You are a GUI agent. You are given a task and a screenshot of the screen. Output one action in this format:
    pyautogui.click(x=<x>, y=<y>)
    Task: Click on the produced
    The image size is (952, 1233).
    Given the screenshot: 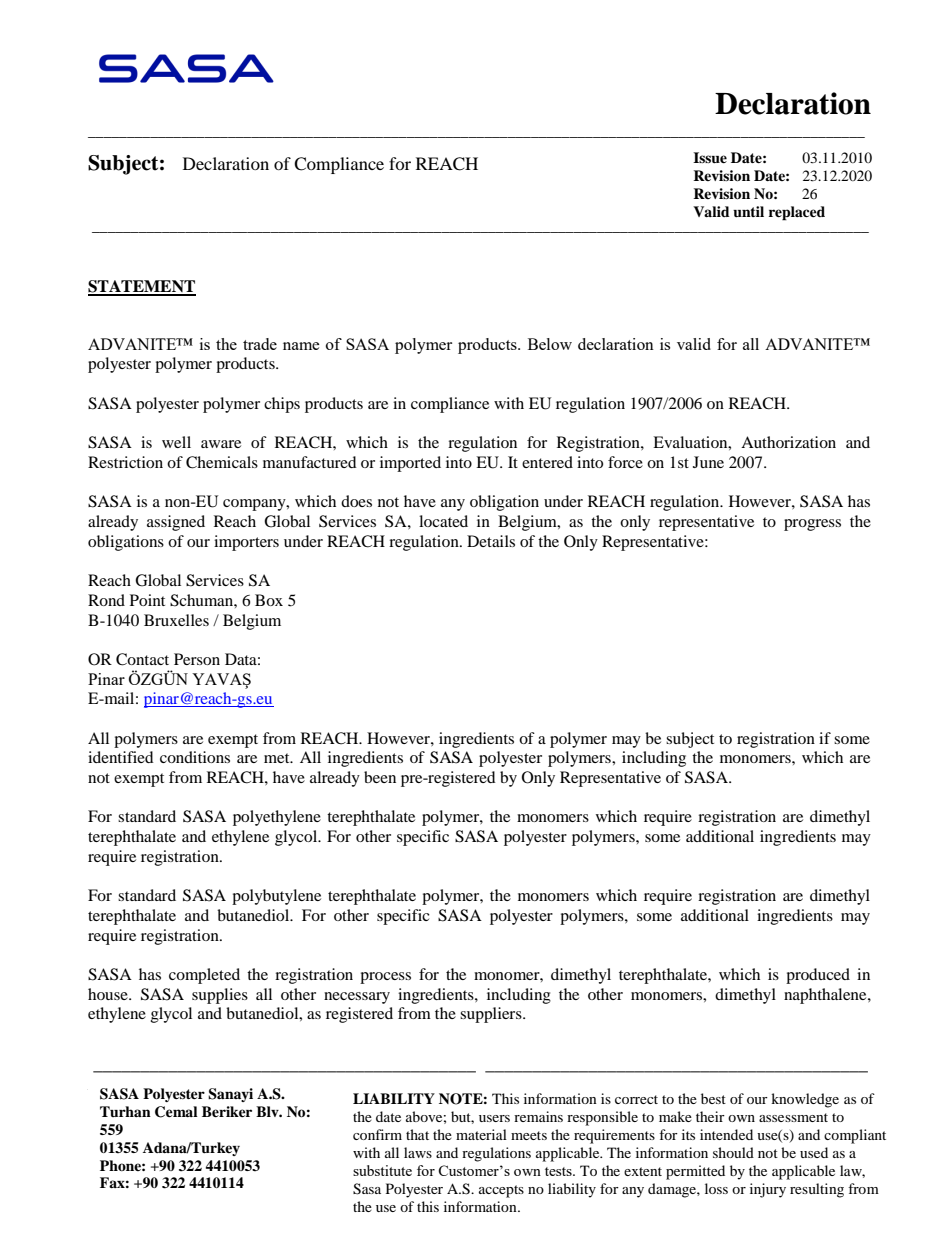 What is the action you would take?
    pyautogui.click(x=818, y=976)
